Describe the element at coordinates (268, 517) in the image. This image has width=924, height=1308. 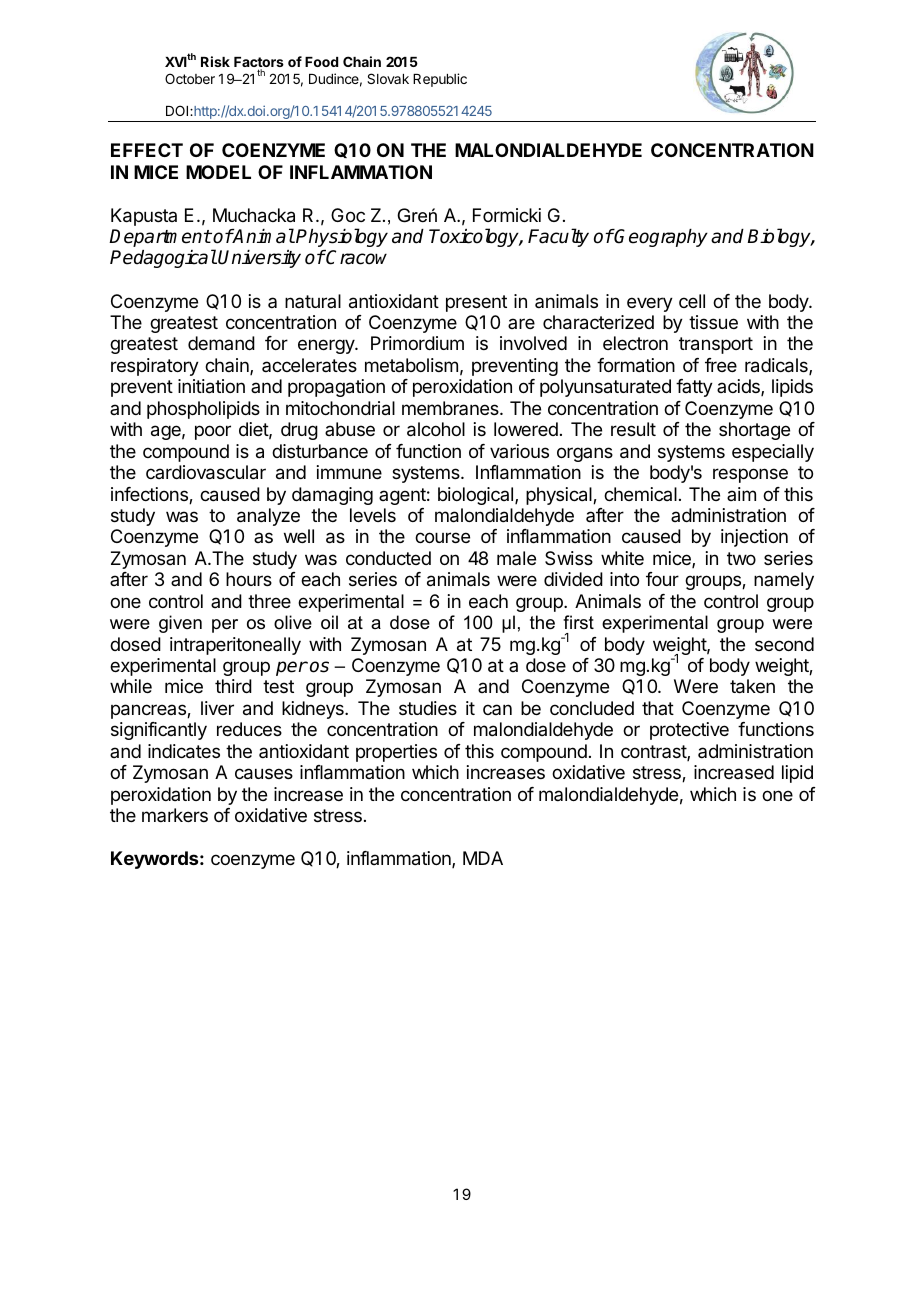
I see `analyze` at that location.
